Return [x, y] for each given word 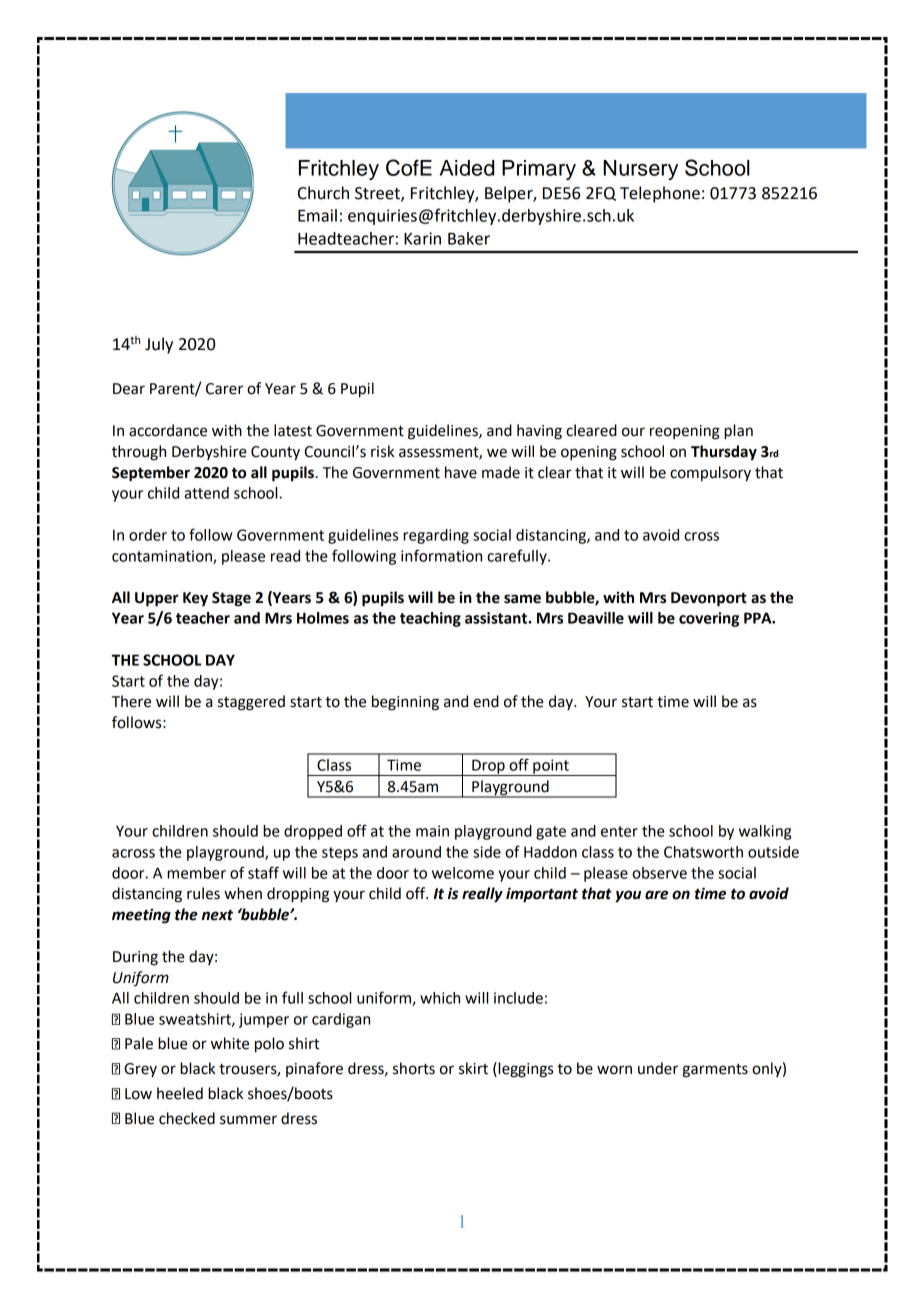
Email [317, 215]
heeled [180, 1093]
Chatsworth [703, 852]
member [196, 873]
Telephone [660, 194]
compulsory [710, 474]
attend [206, 493]
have [461, 472]
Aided [467, 168]
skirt [473, 1068]
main [432, 831]
